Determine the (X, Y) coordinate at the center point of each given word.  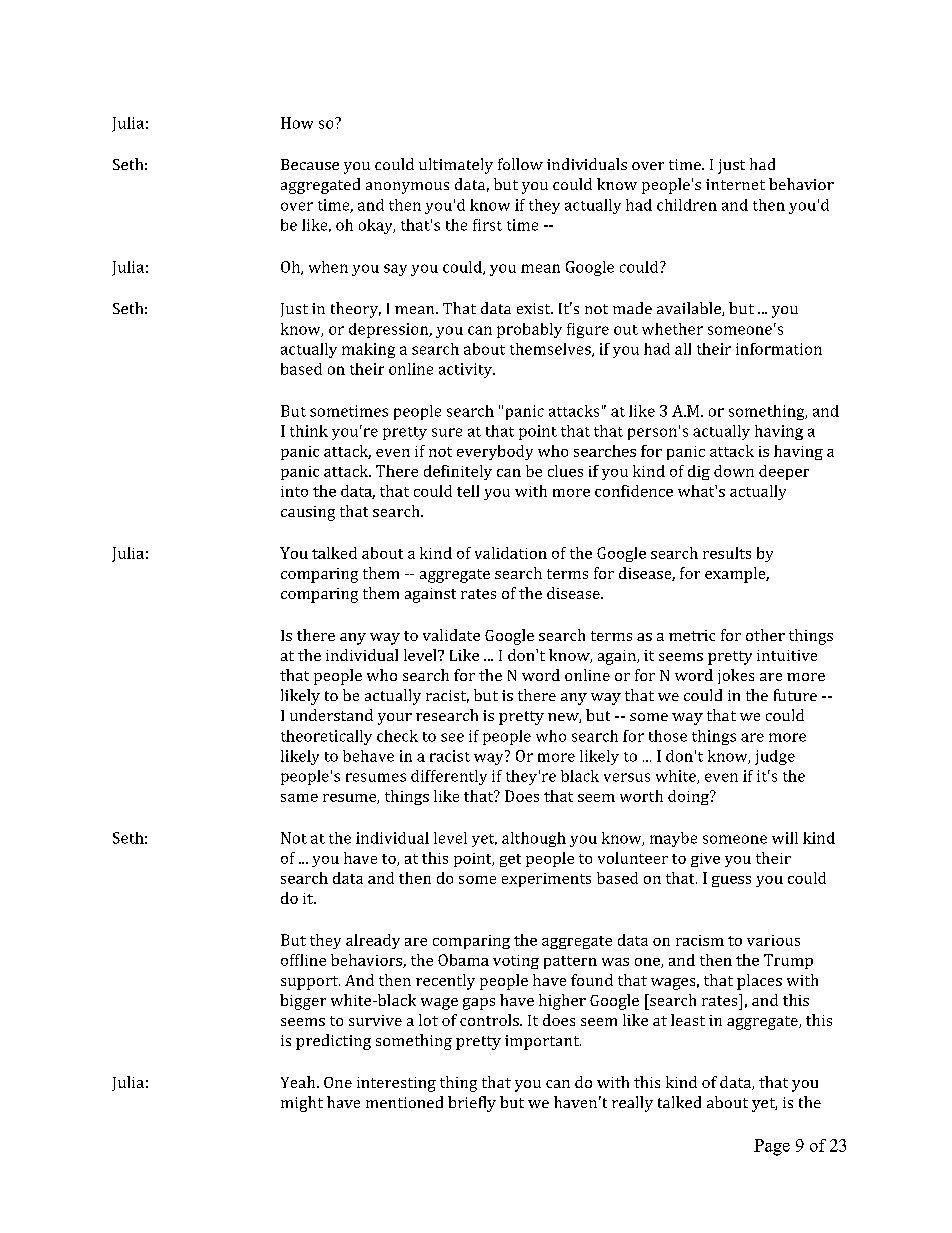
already (373, 941)
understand (331, 715)
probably (529, 330)
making (368, 350)
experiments (546, 880)
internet (735, 184)
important (543, 1042)
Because (310, 164)
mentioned (404, 1102)
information (779, 349)
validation (511, 553)
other (765, 635)
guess (731, 881)
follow (520, 164)
